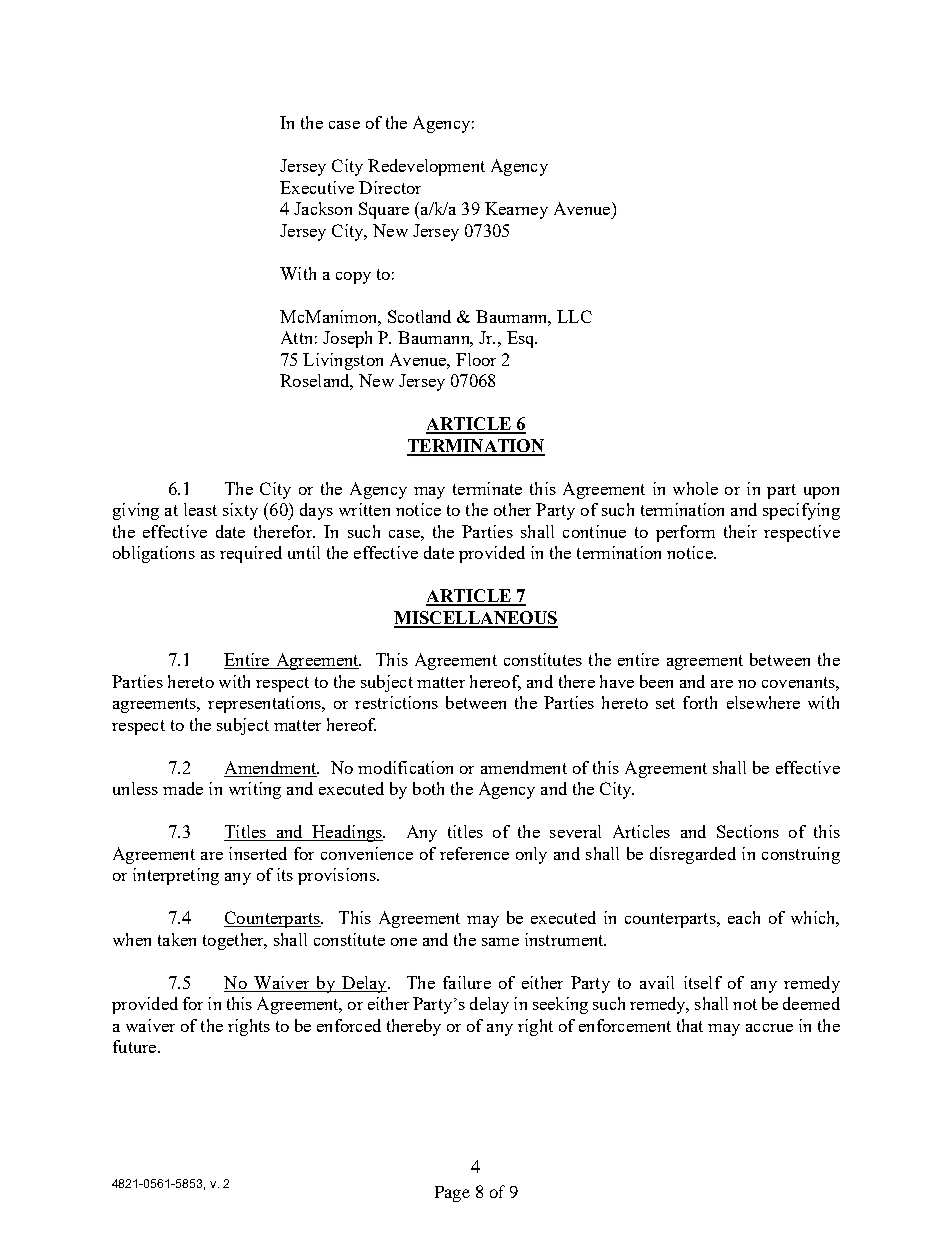 Image resolution: width=952 pixels, height=1233 pixels. I want to click on LLC, so click(574, 316).
